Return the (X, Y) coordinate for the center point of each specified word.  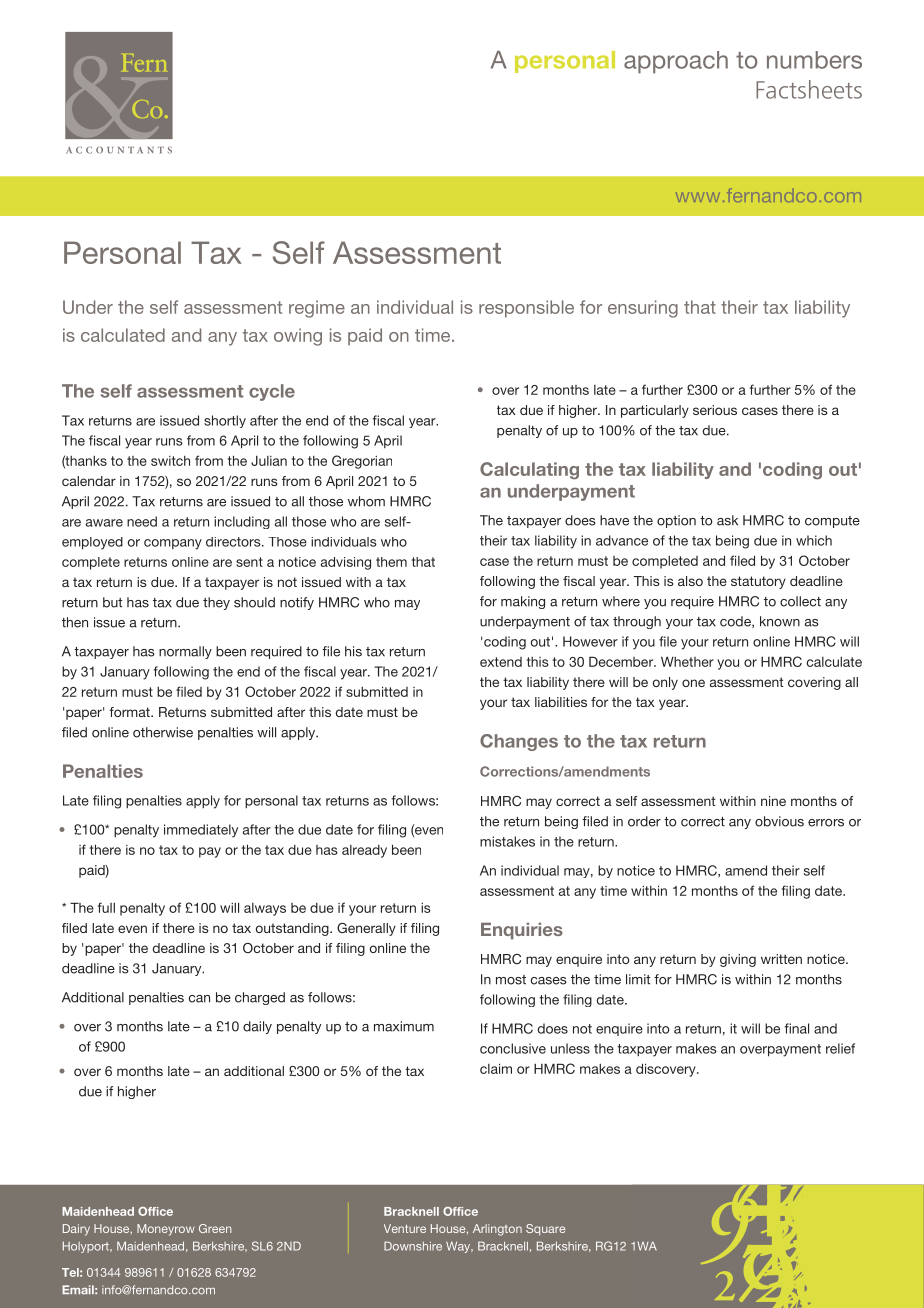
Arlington (497, 1230)
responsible (526, 309)
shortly (225, 421)
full (106, 907)
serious (715, 410)
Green (215, 1228)
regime (317, 309)
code (736, 622)
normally (185, 652)
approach (676, 62)
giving (738, 960)
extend (501, 662)
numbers (814, 60)
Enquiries (522, 931)
